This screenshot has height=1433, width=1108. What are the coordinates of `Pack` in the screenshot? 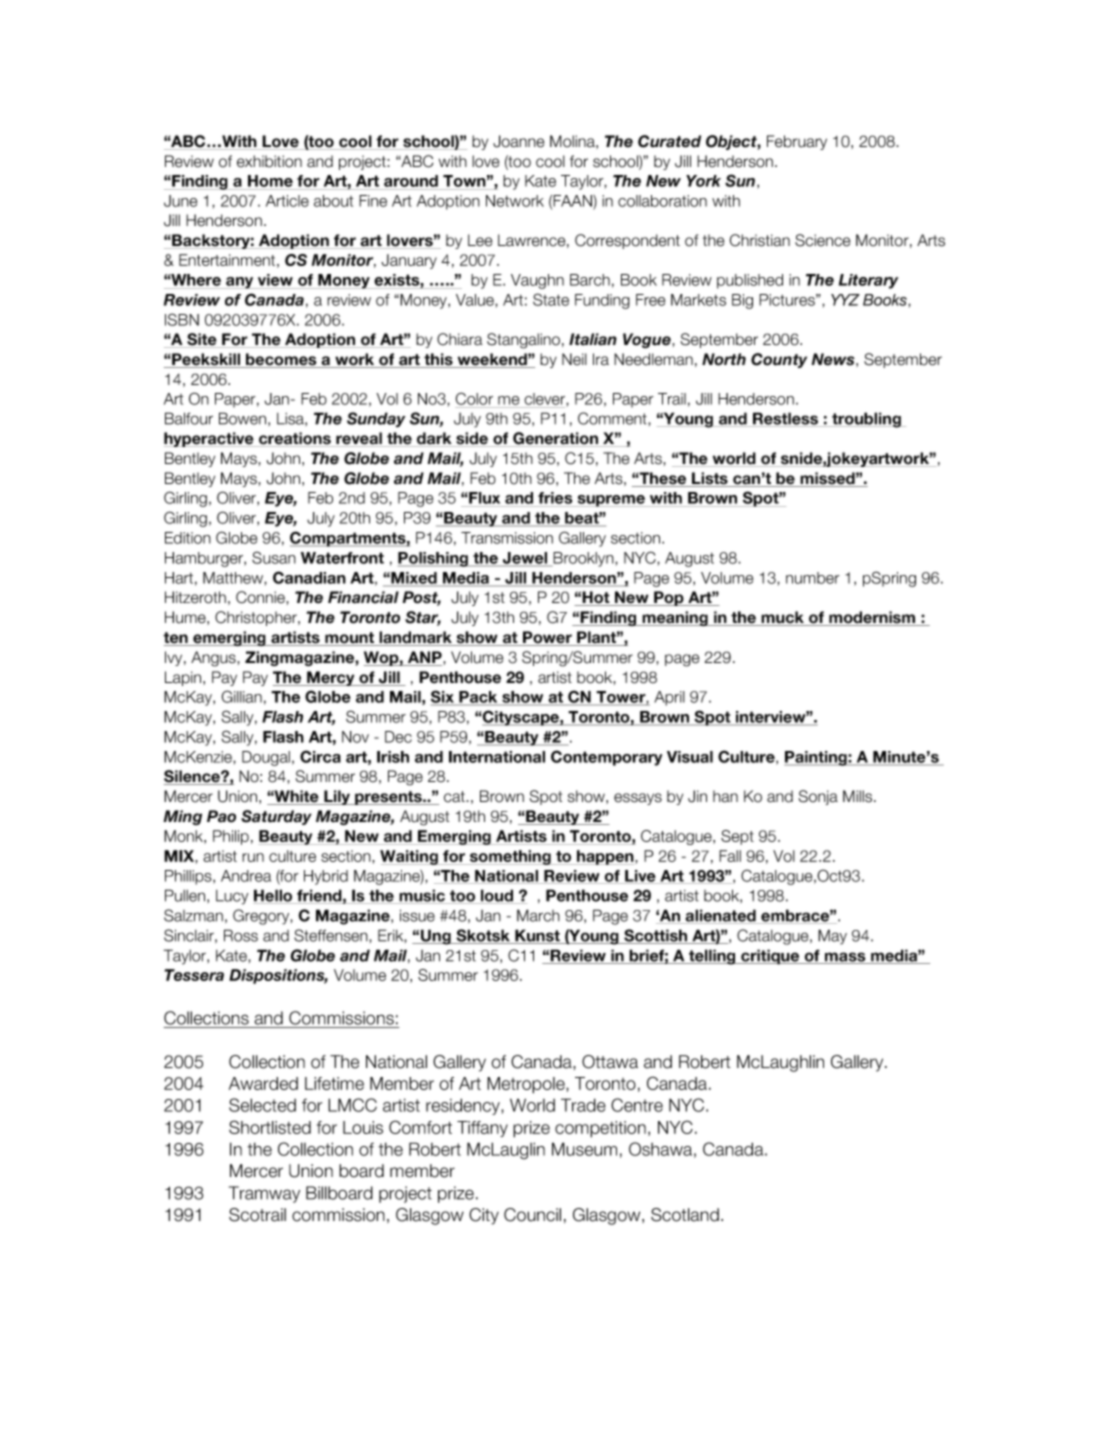 It's located at (478, 698).
